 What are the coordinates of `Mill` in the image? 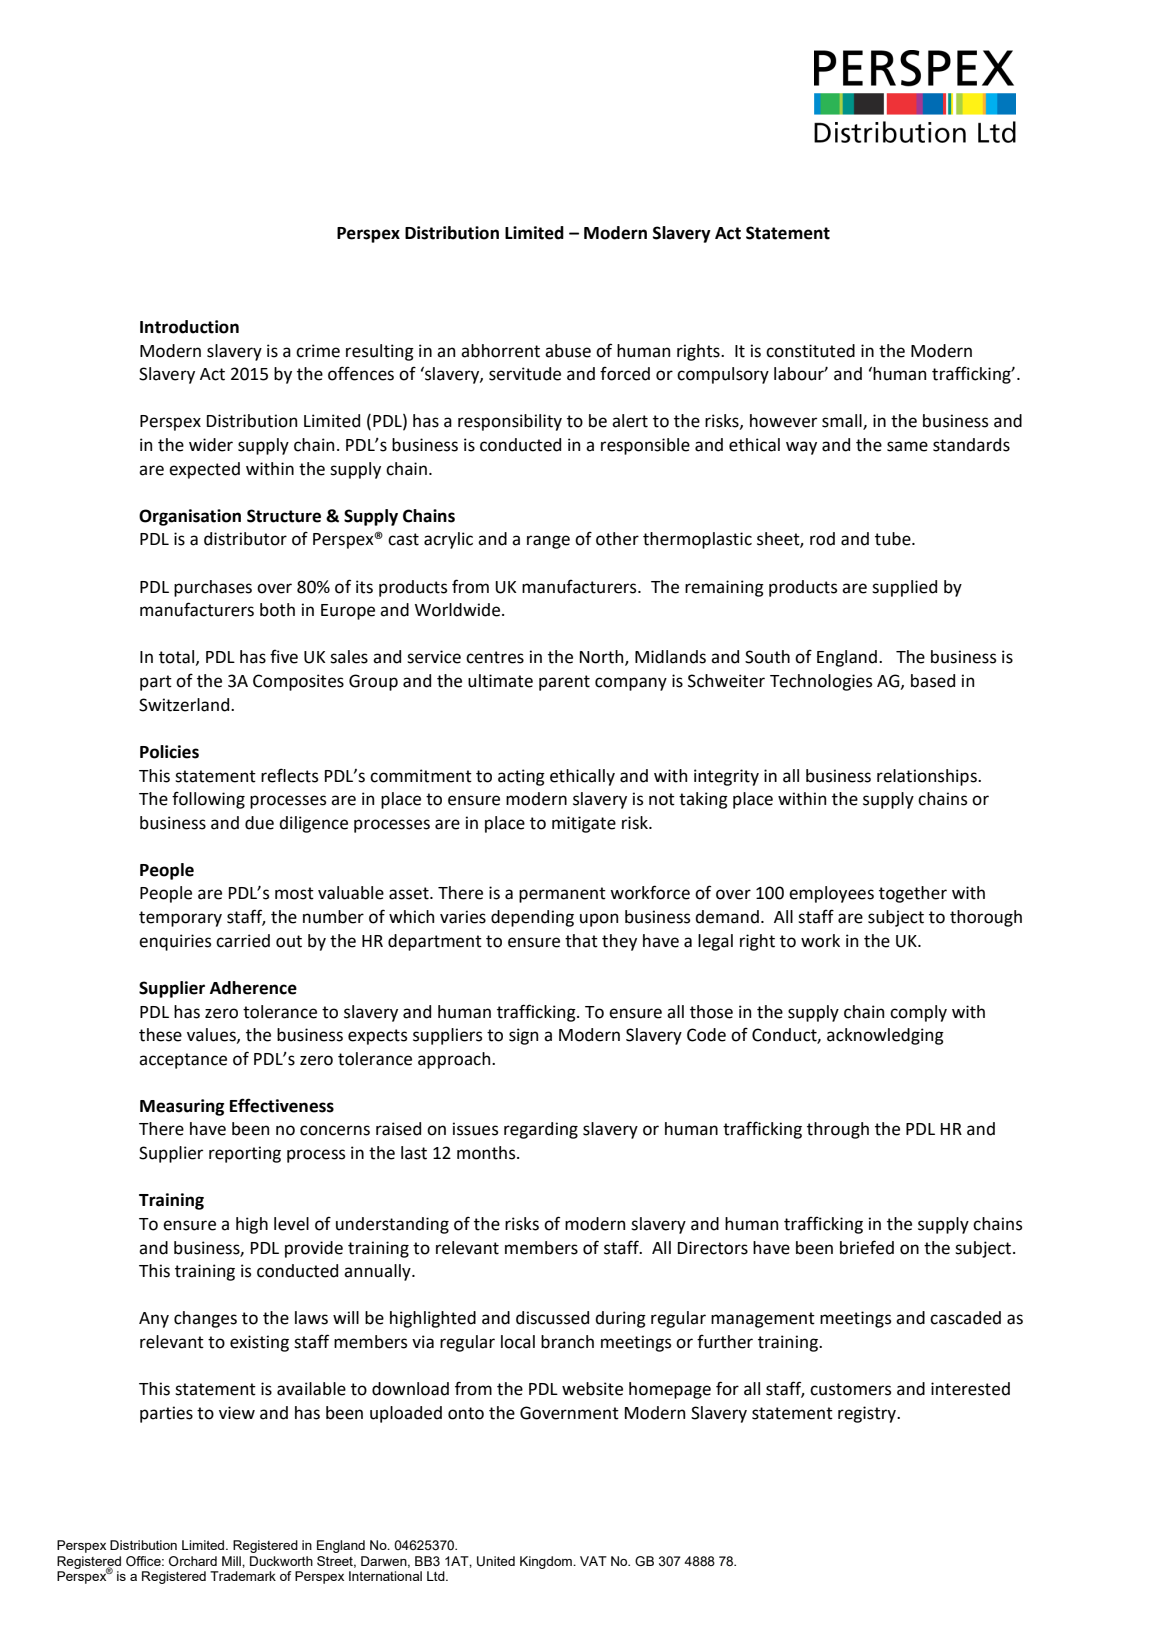 It's located at (232, 1561).
